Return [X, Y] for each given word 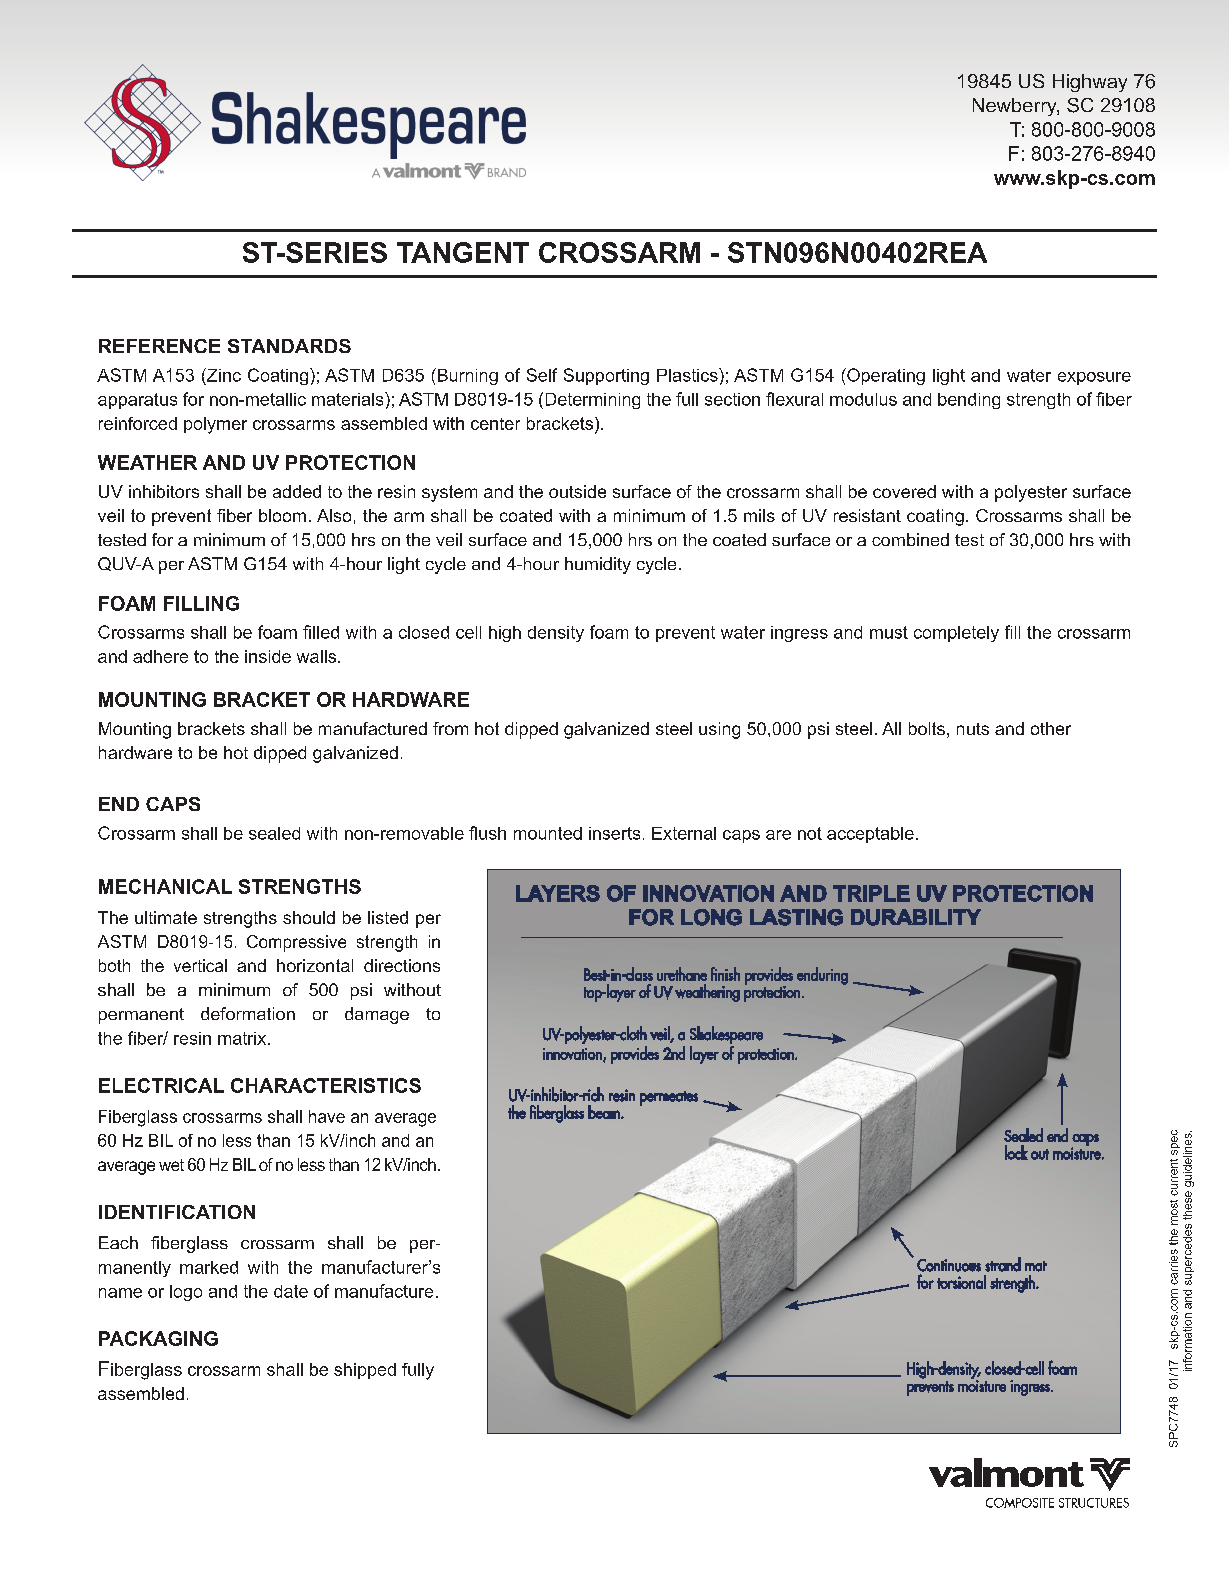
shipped [365, 1371]
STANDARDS [289, 346]
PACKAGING [158, 1338]
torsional [961, 1282]
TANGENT [463, 252]
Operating [885, 376]
